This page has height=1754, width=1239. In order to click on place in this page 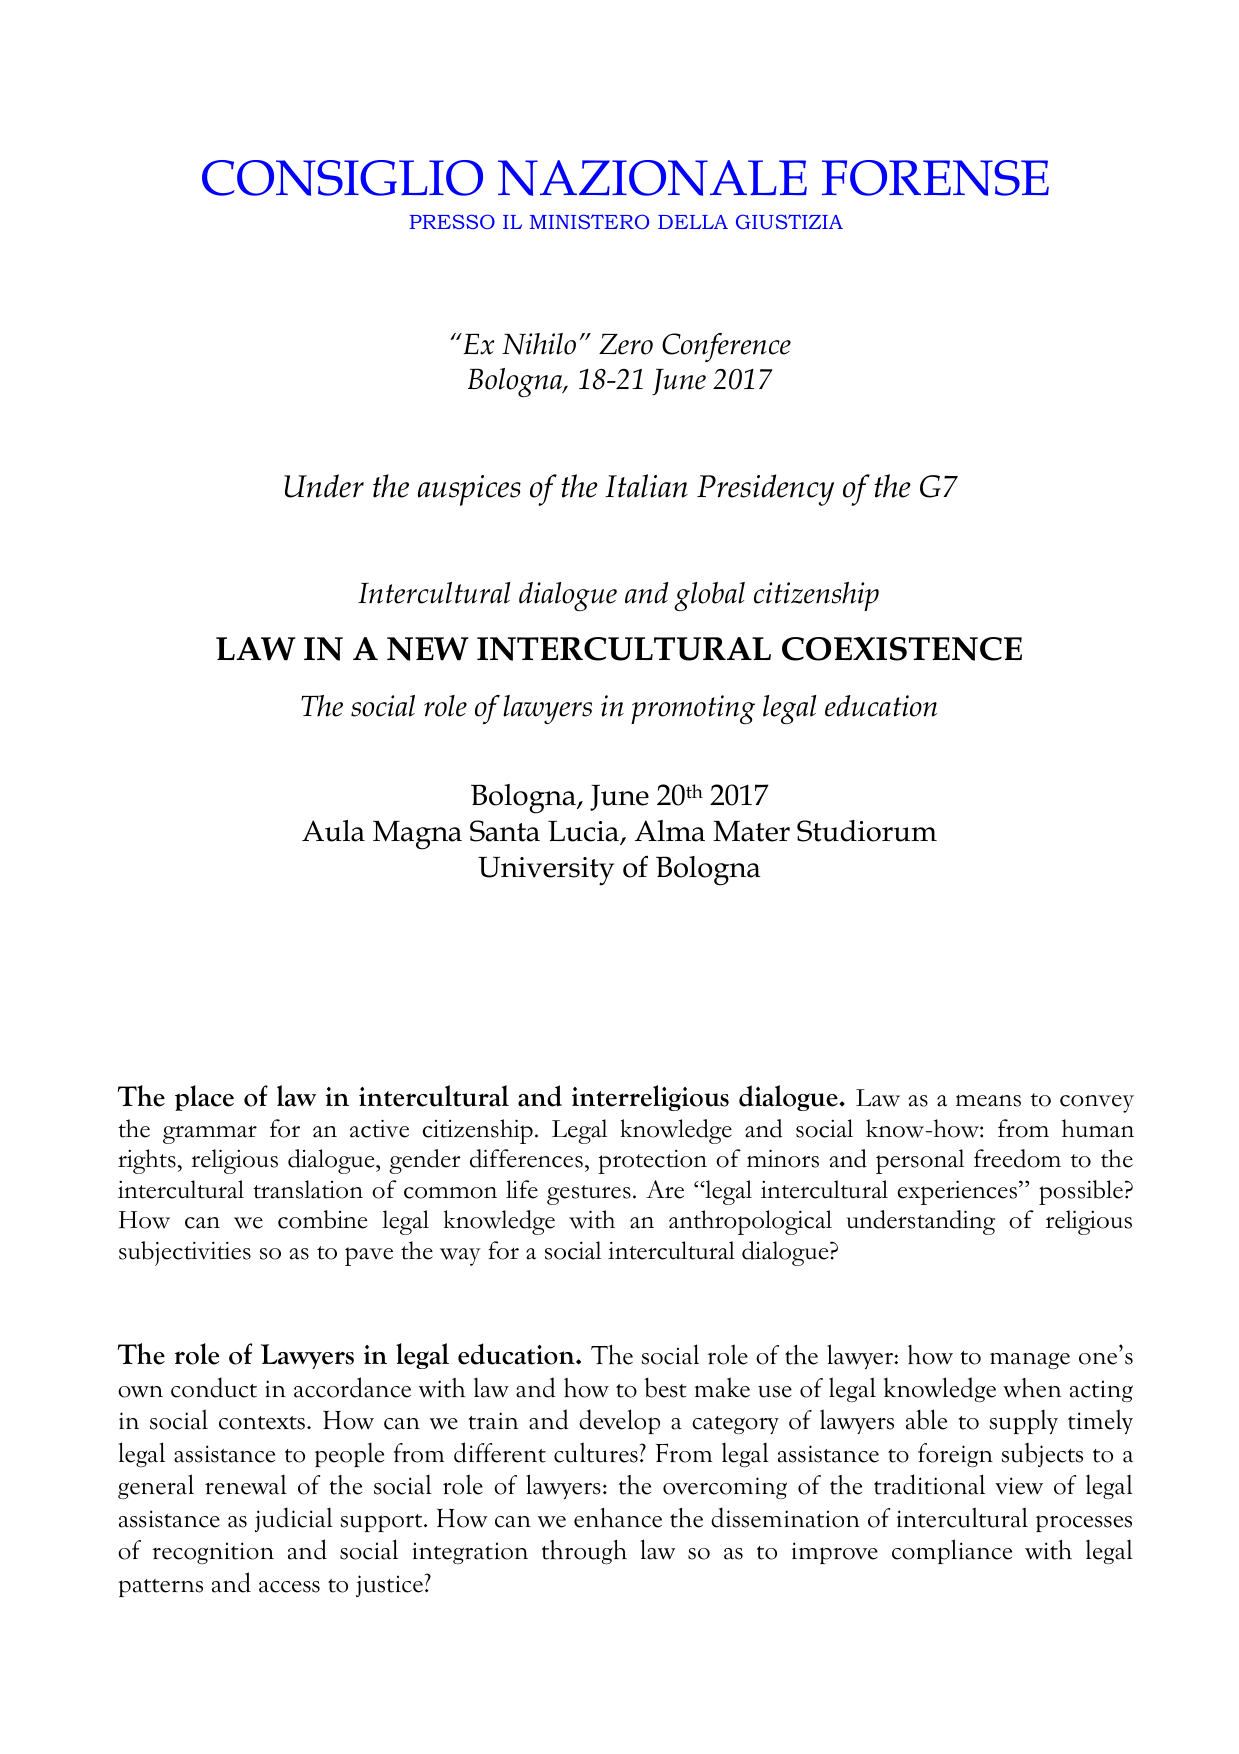, I will do `click(204, 1098)`.
